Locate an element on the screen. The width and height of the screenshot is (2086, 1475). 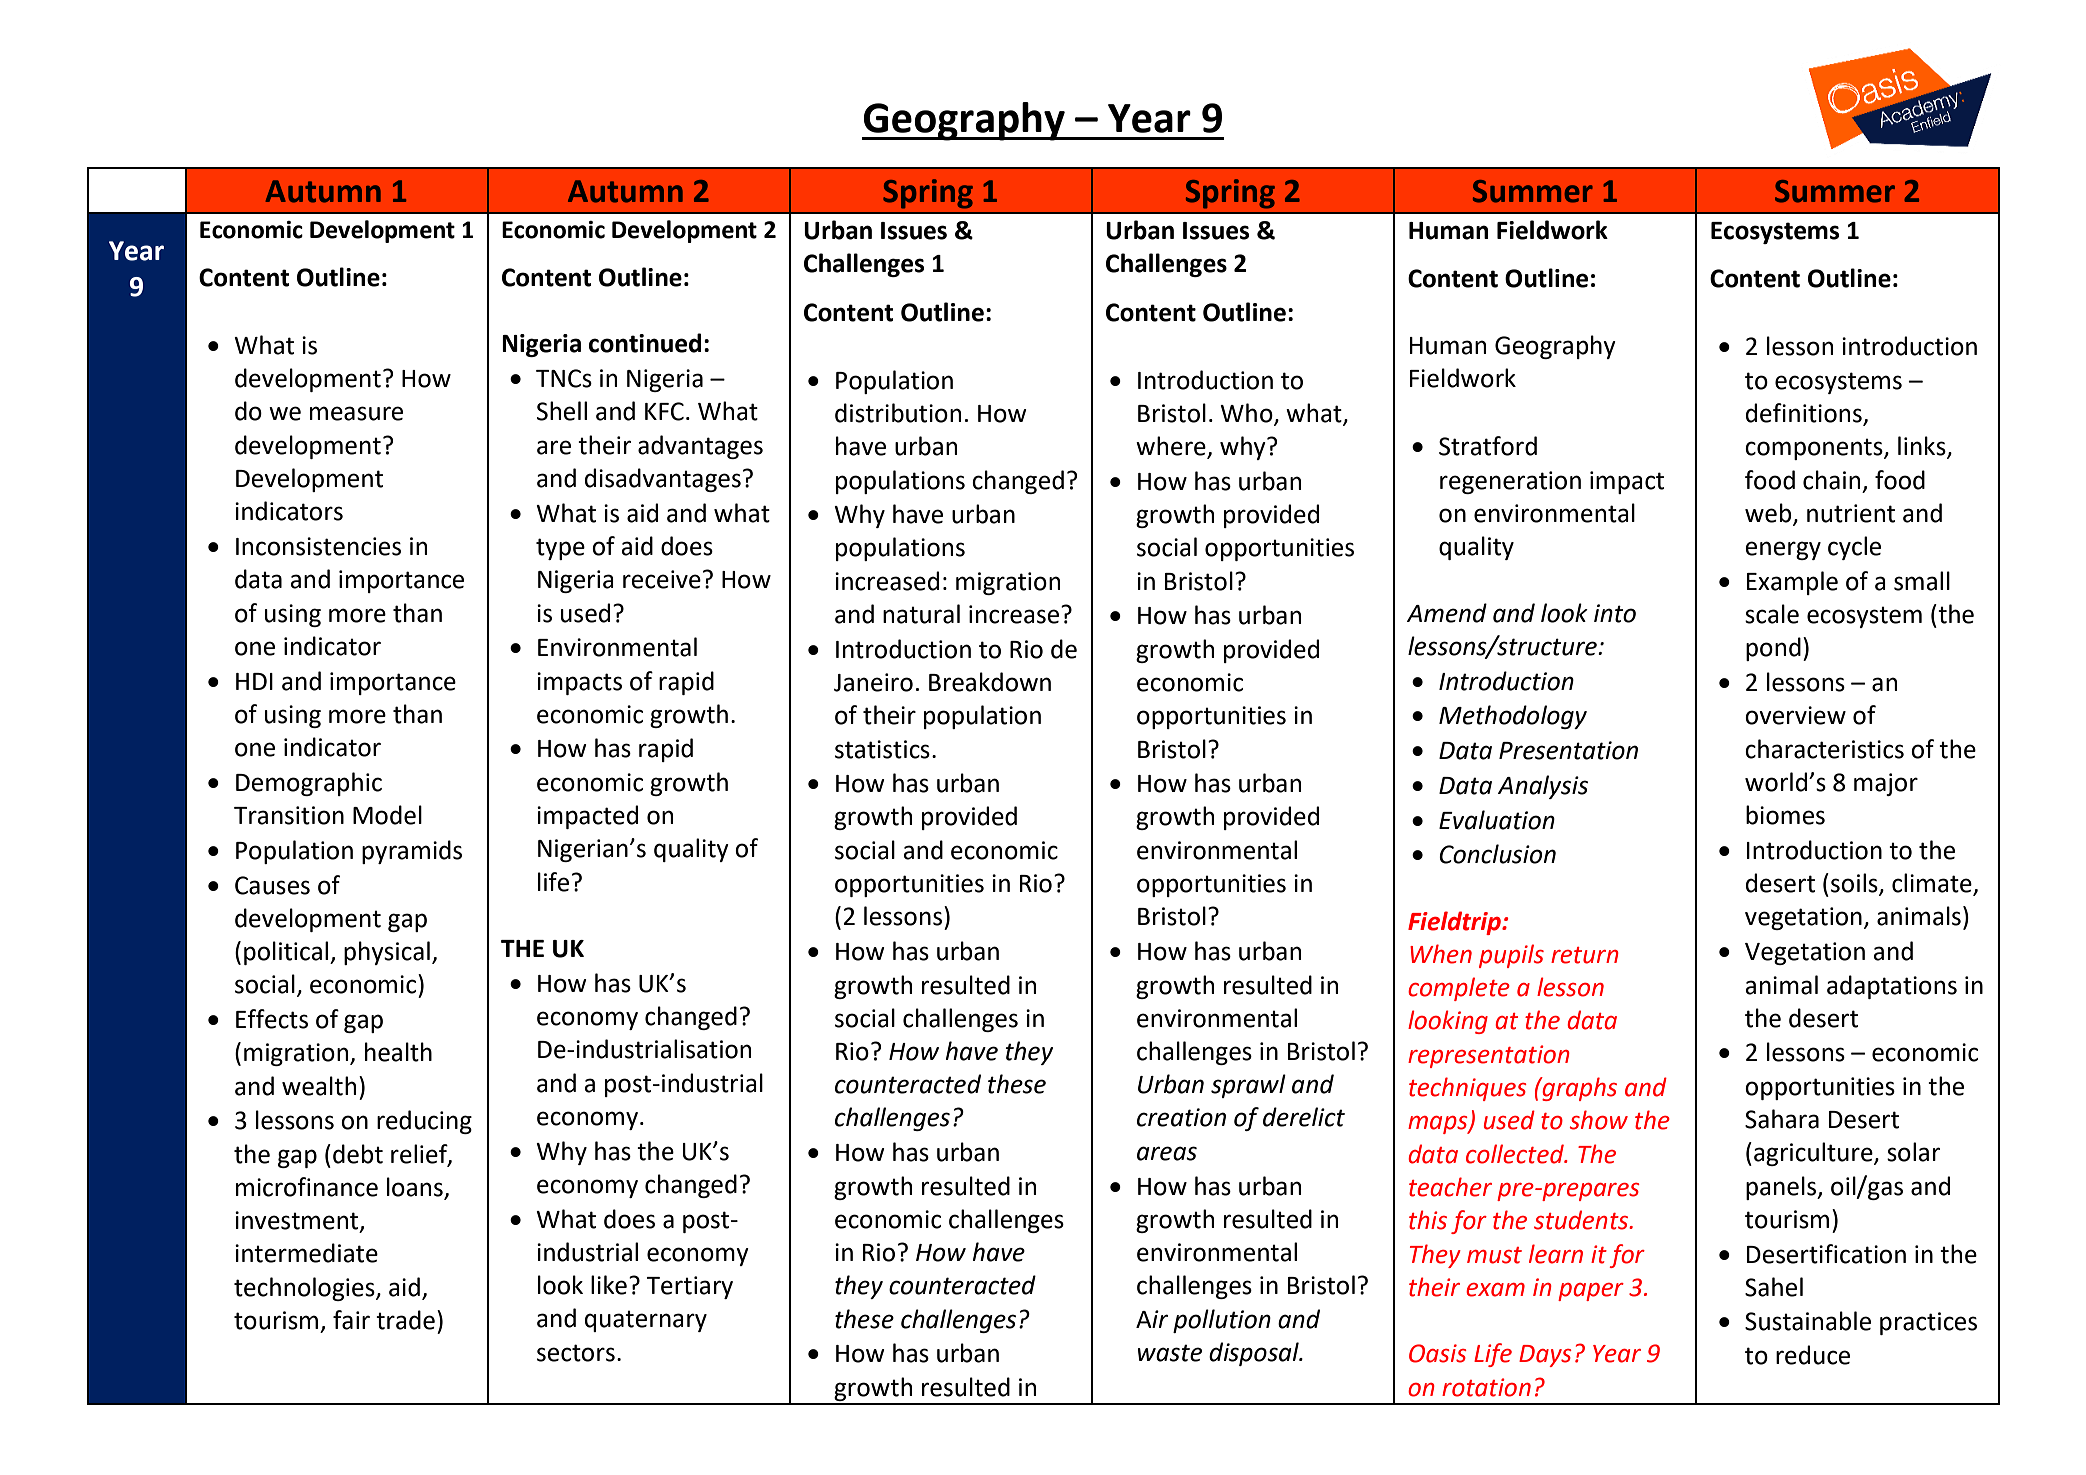
definitions is located at coordinates (1805, 414).
